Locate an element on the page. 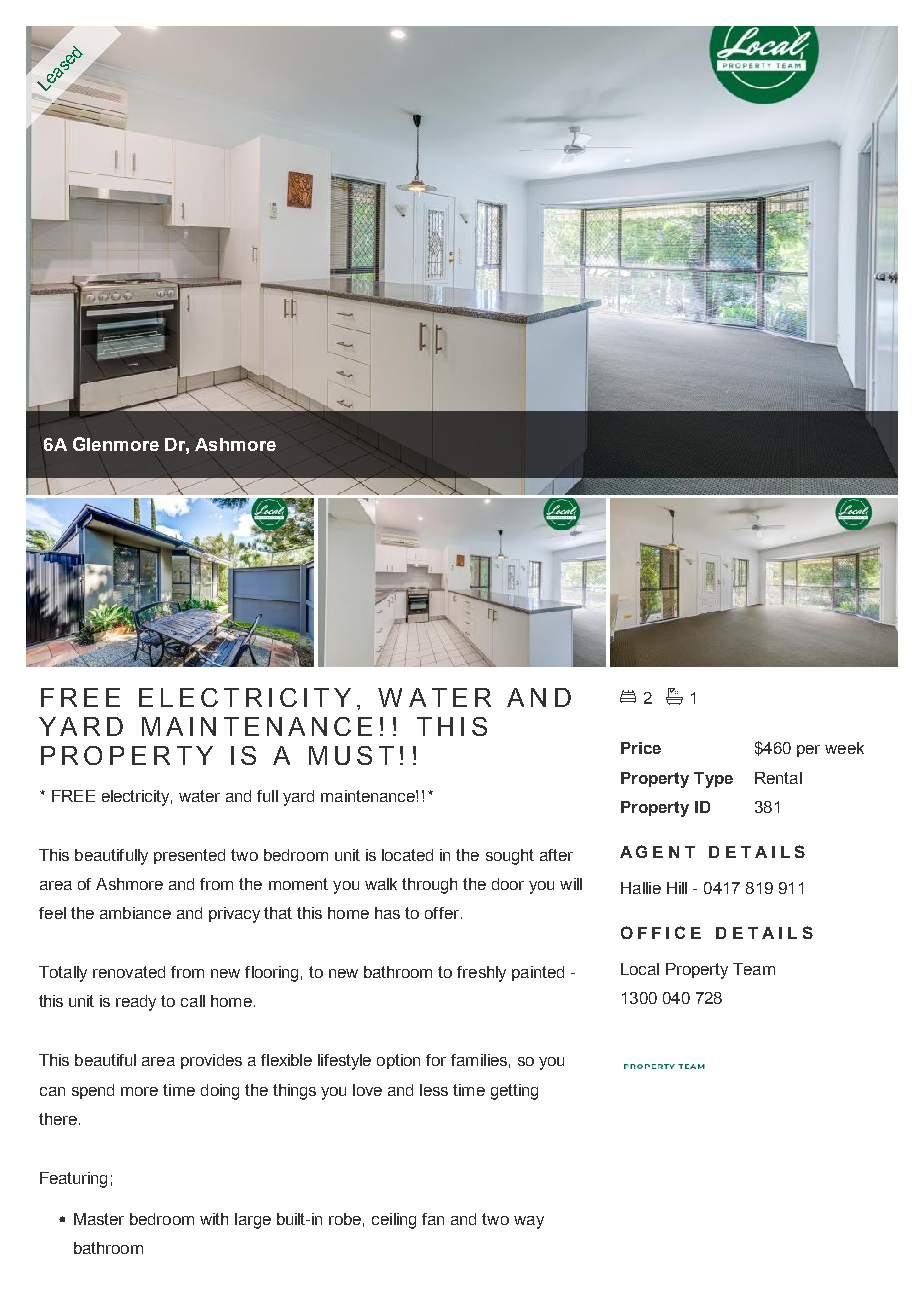  Rental is located at coordinates (778, 778).
